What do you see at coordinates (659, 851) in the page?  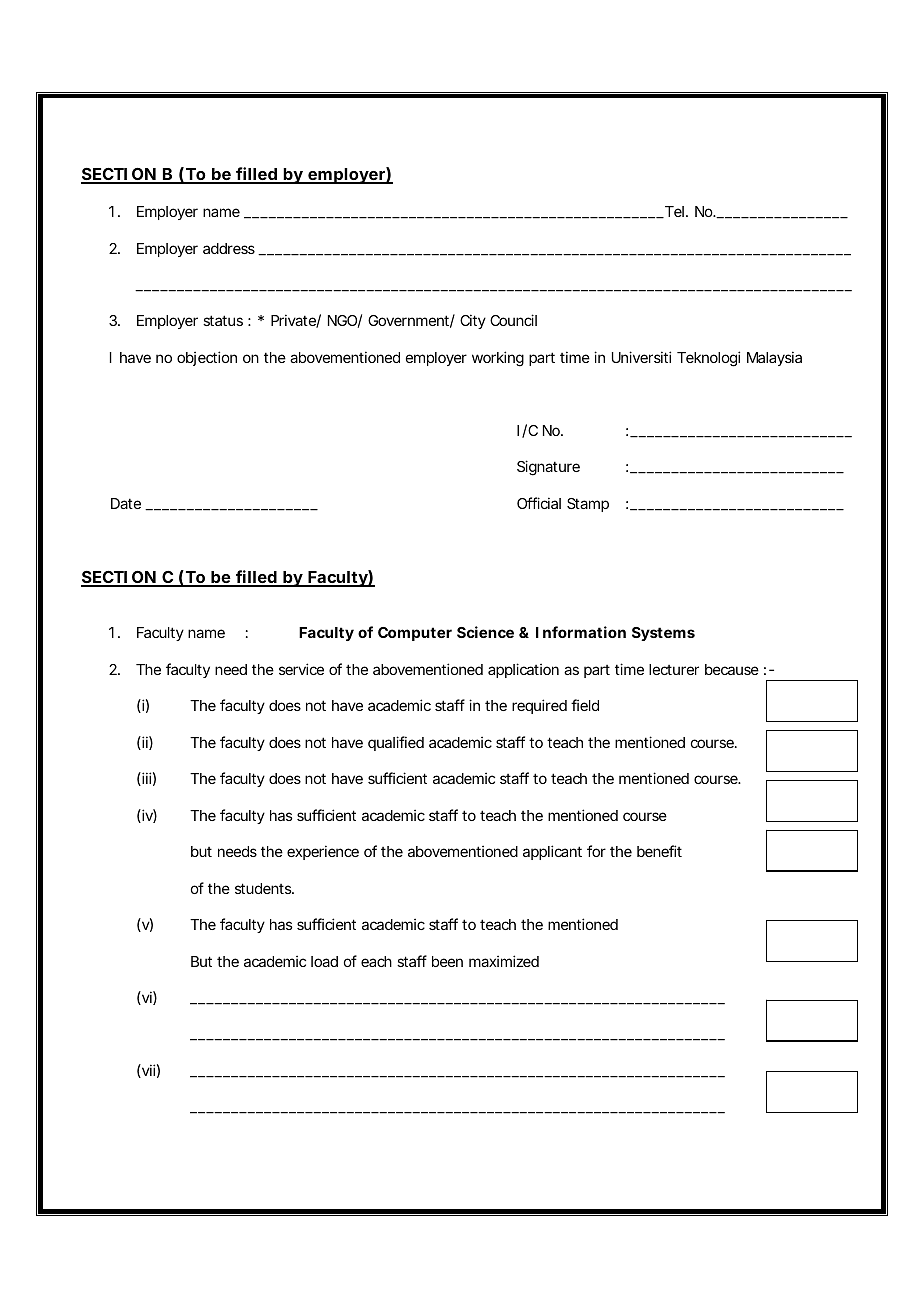 I see `benefit` at bounding box center [659, 851].
